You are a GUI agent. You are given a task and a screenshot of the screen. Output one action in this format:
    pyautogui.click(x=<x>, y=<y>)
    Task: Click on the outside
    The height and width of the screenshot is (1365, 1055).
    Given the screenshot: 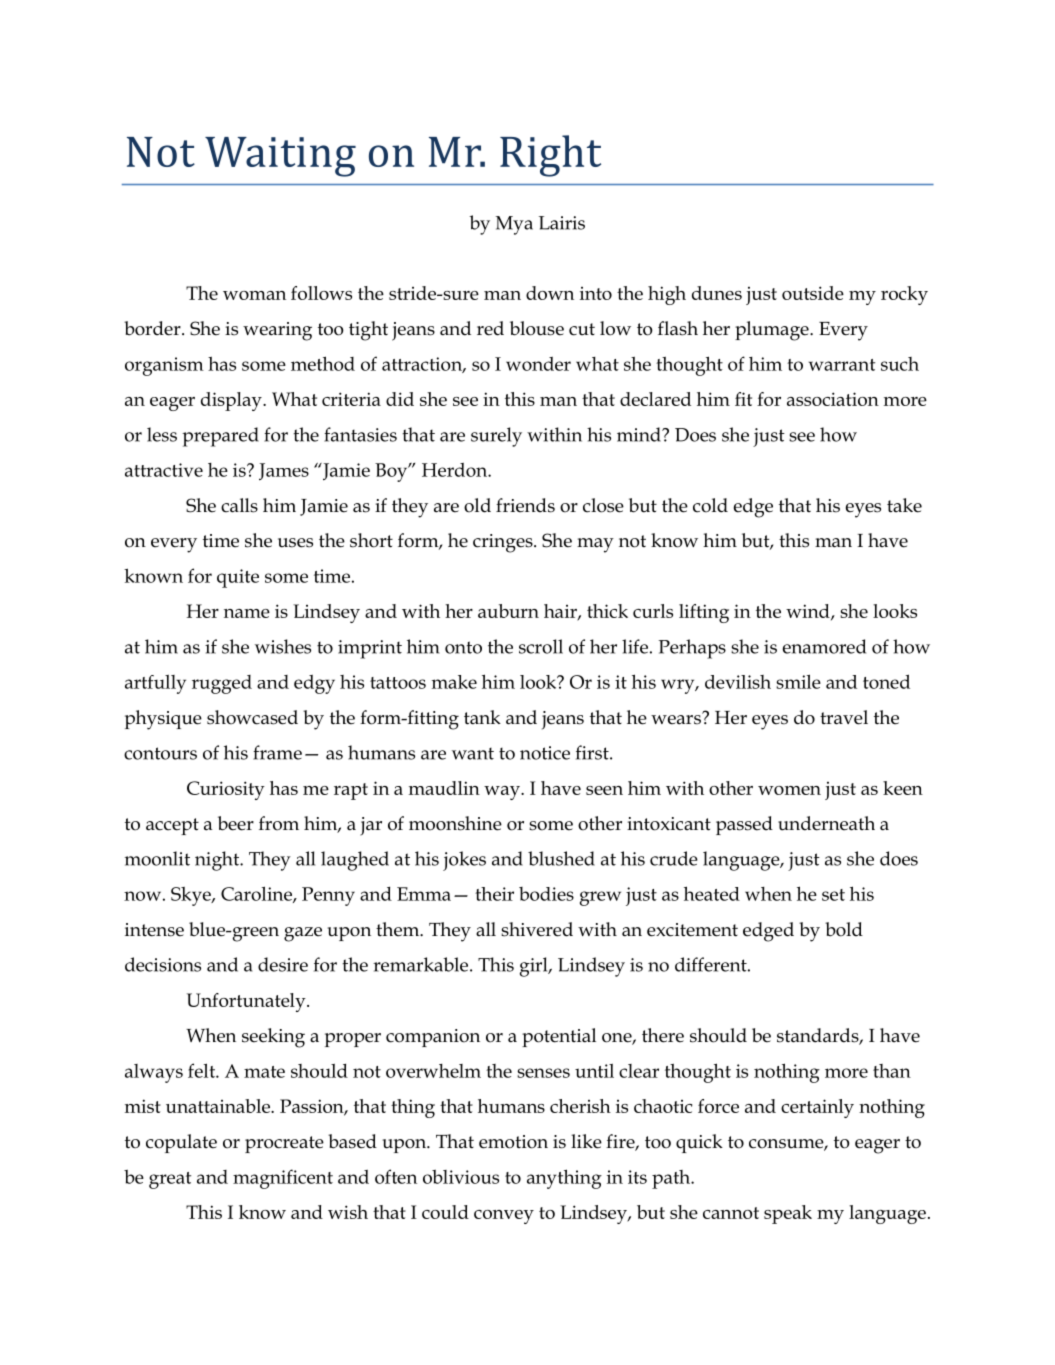 What is the action you would take?
    pyautogui.click(x=813, y=293)
